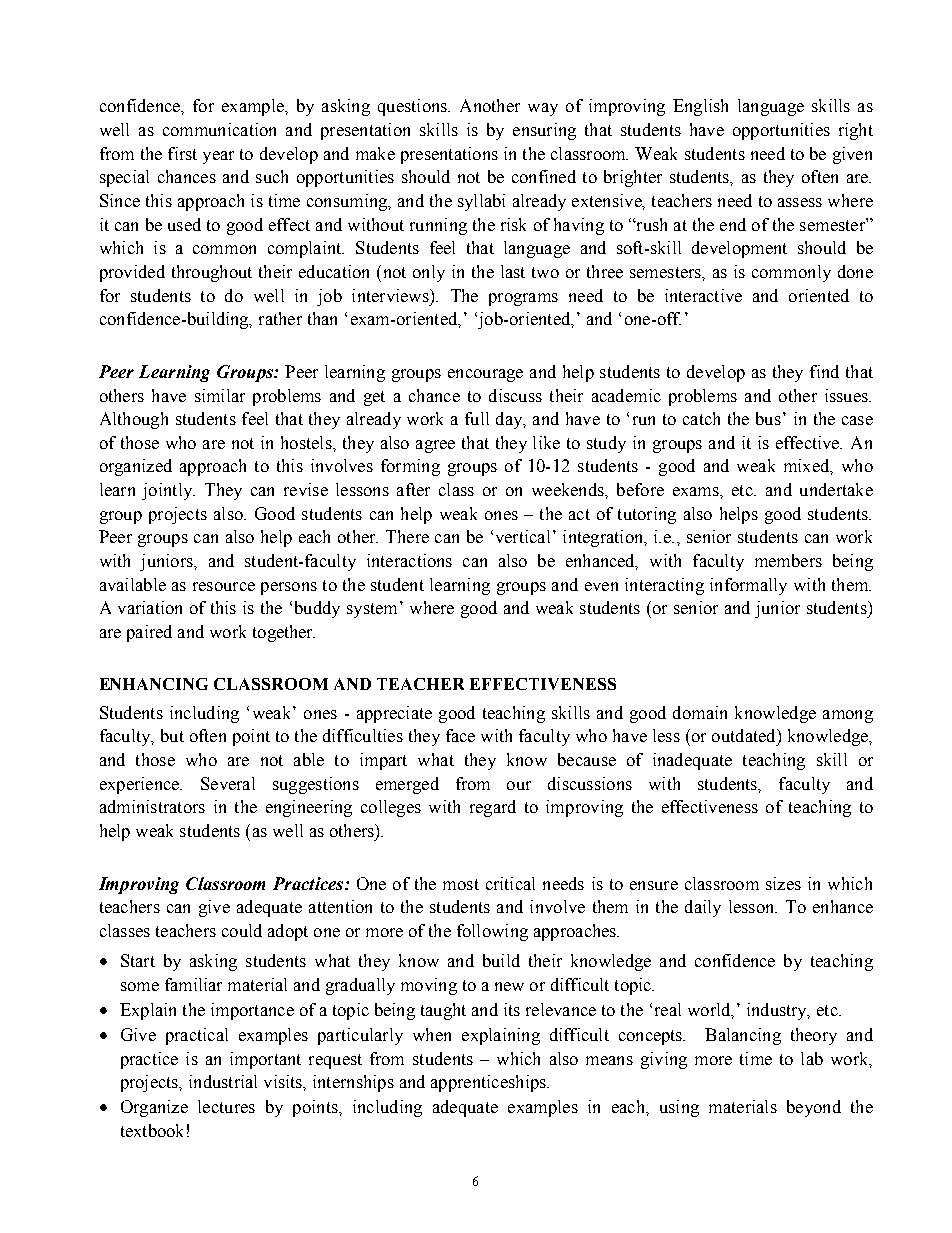  What do you see at coordinates (489, 1083) in the screenshot?
I see `apprenticeships` at bounding box center [489, 1083].
